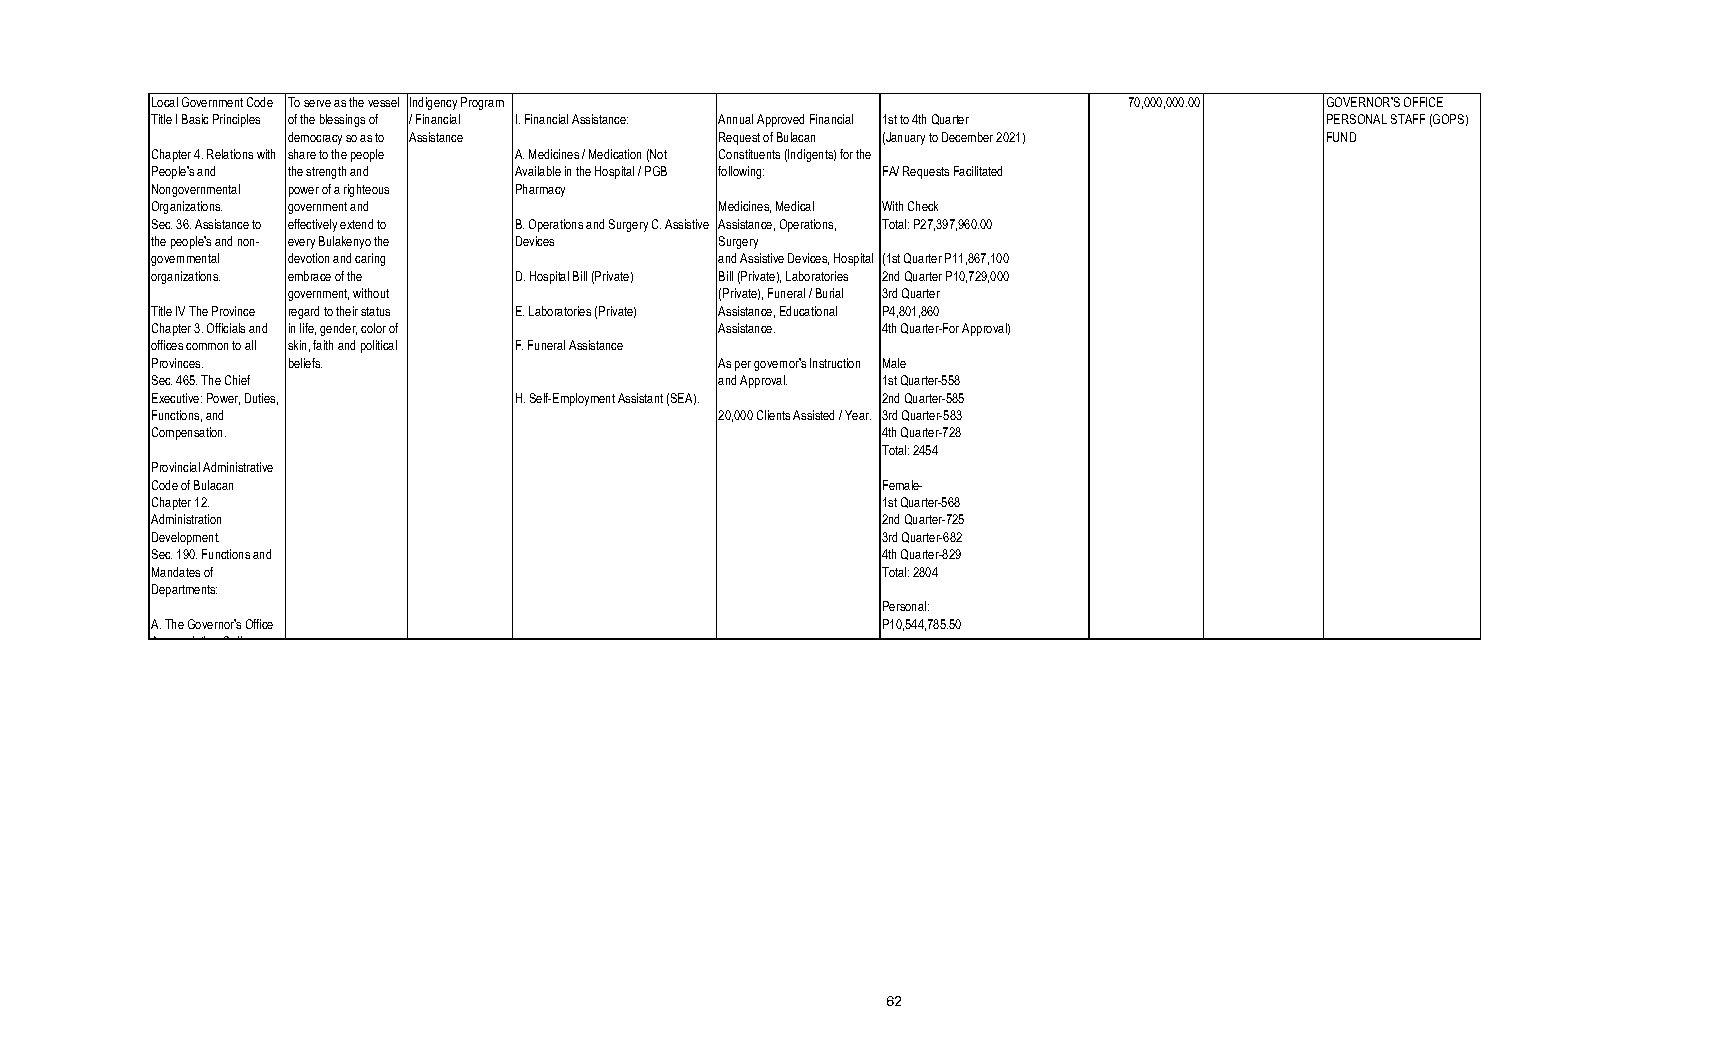 This document has width=1728, height=1049. Describe the element at coordinates (773, 415) in the document. I see `Clients` at that location.
